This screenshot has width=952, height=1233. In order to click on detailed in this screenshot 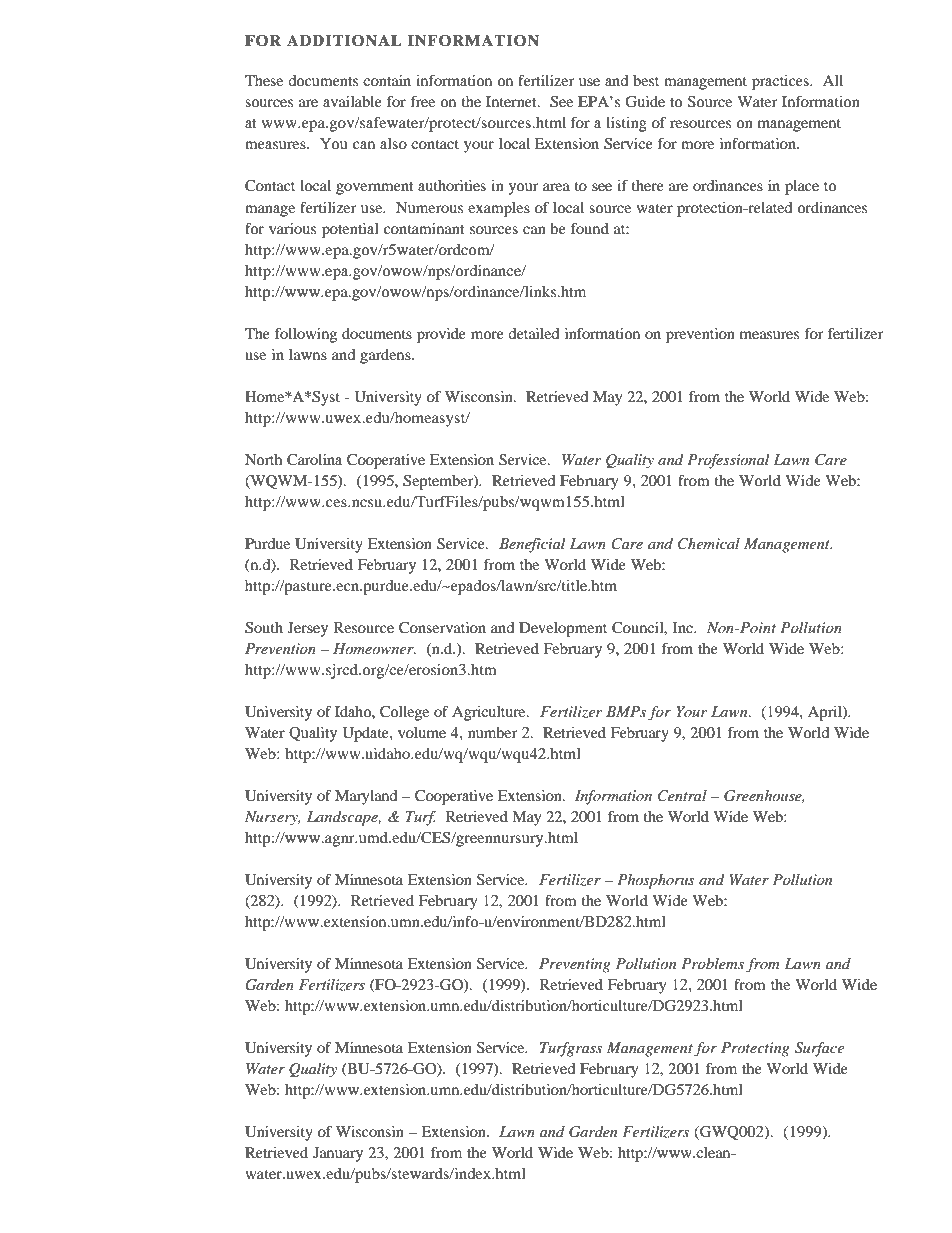, I will do `click(533, 333)`.
